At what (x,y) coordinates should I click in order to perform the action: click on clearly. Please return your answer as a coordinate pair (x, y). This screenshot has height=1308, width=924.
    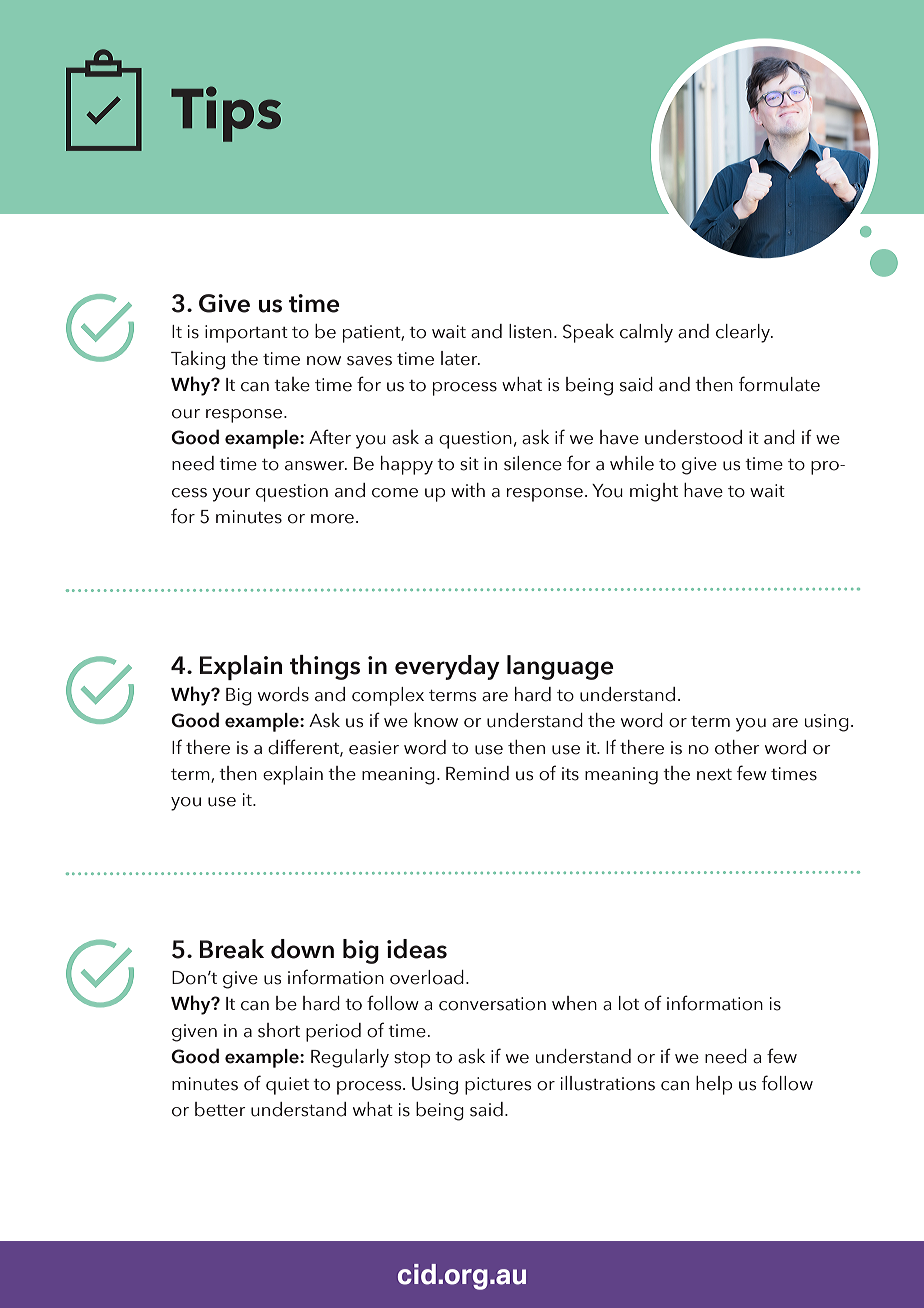
    Looking at the image, I should click on (744, 333).
